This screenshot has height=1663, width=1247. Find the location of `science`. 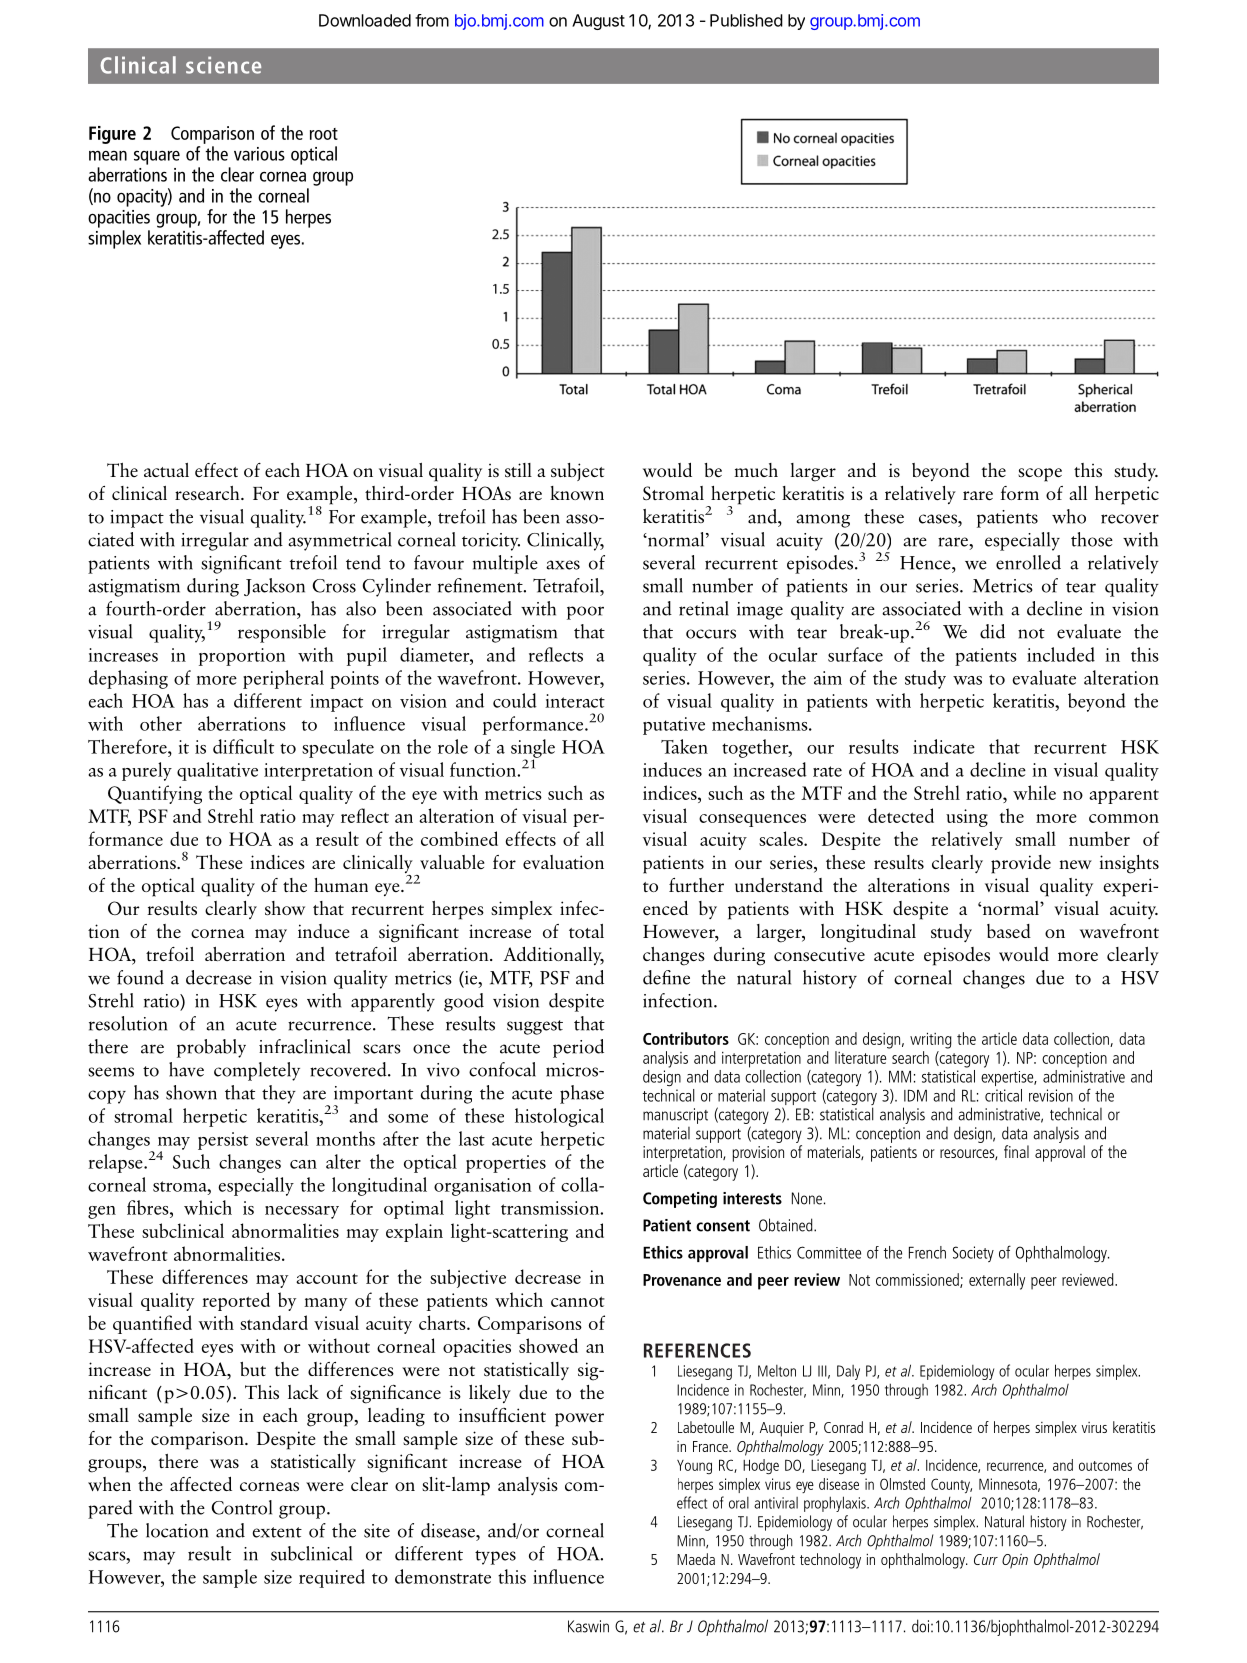

science is located at coordinates (223, 65).
